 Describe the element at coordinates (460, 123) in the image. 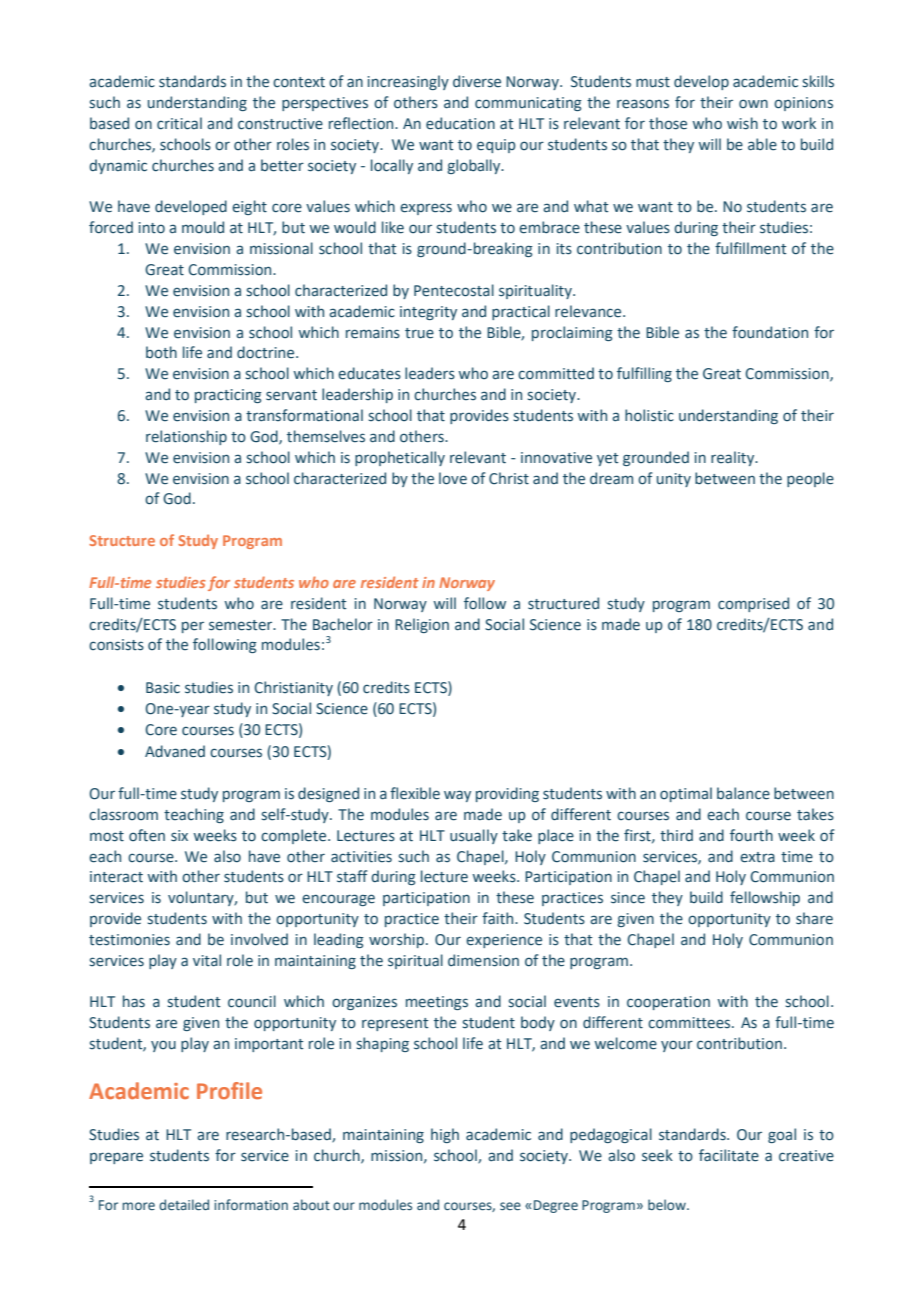

I see `education` at that location.
